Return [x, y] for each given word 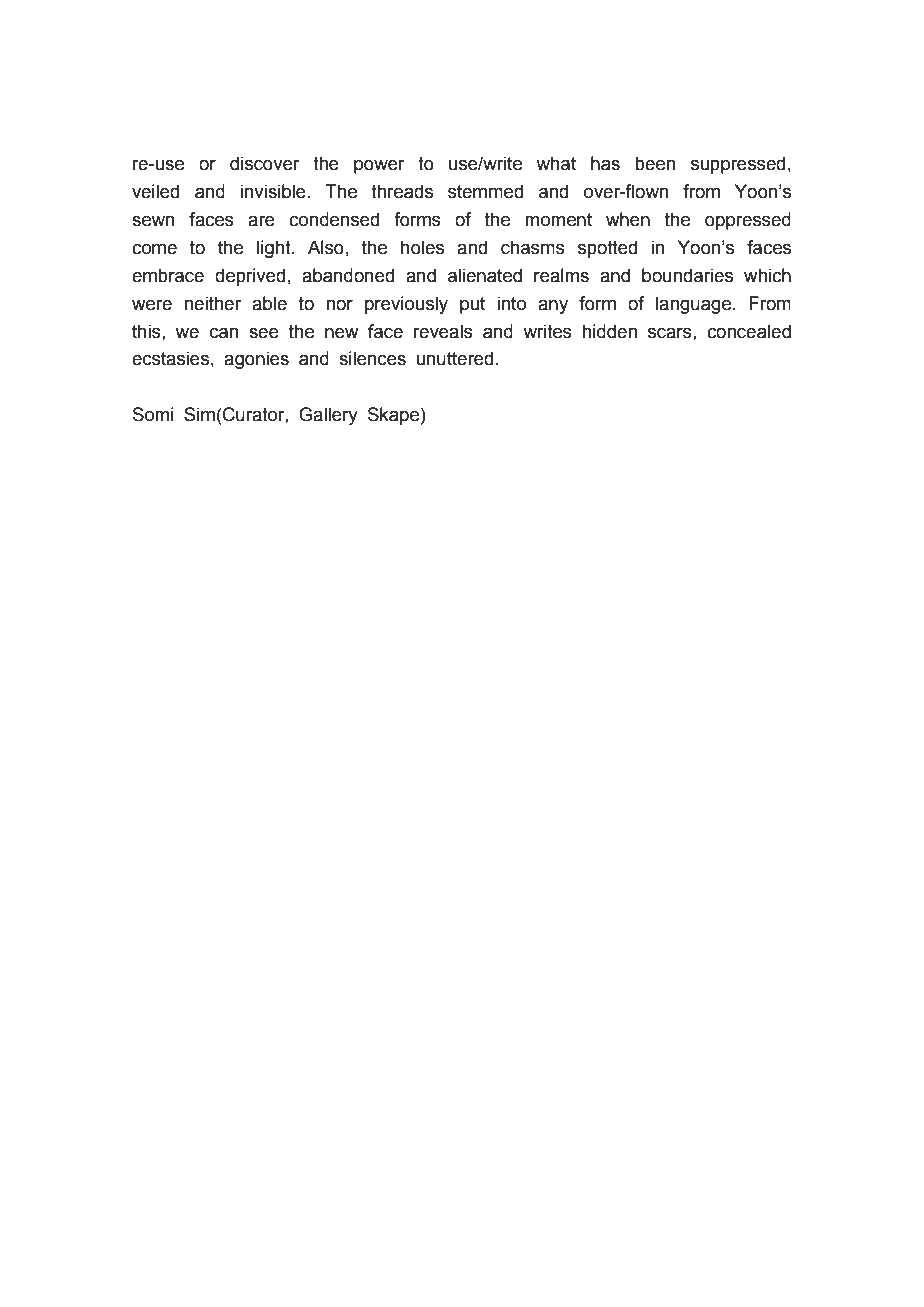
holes [422, 247]
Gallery [328, 416]
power [379, 167]
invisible [274, 191]
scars [671, 333]
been [655, 163]
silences [372, 358]
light [275, 249]
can [224, 333]
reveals [443, 331]
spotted [607, 249]
